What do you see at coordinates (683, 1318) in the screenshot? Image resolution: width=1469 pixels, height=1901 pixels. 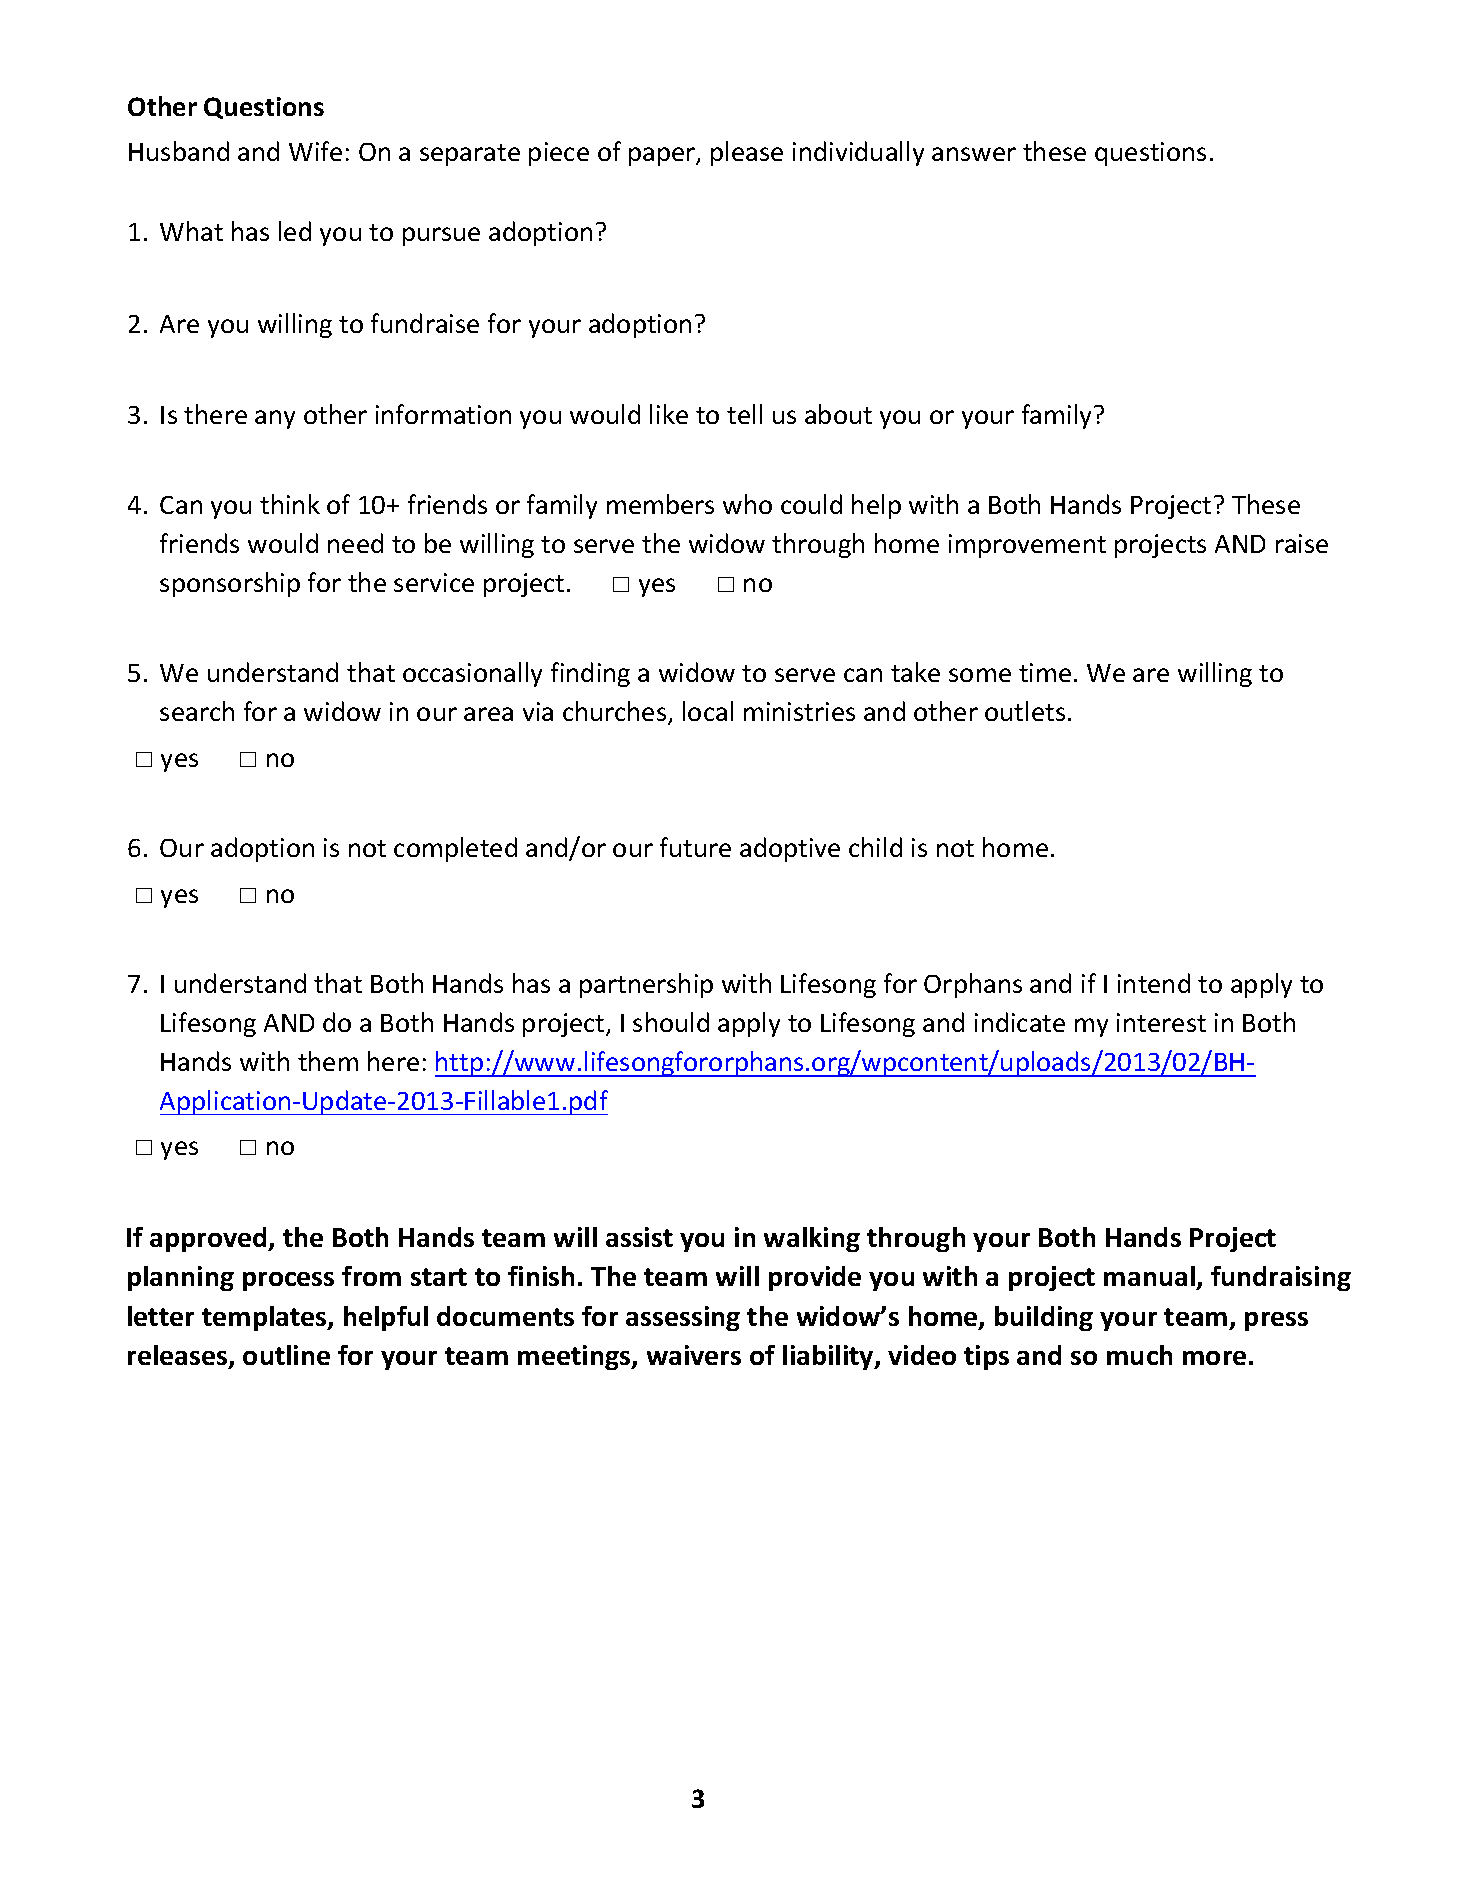 I see `assessing` at bounding box center [683, 1318].
